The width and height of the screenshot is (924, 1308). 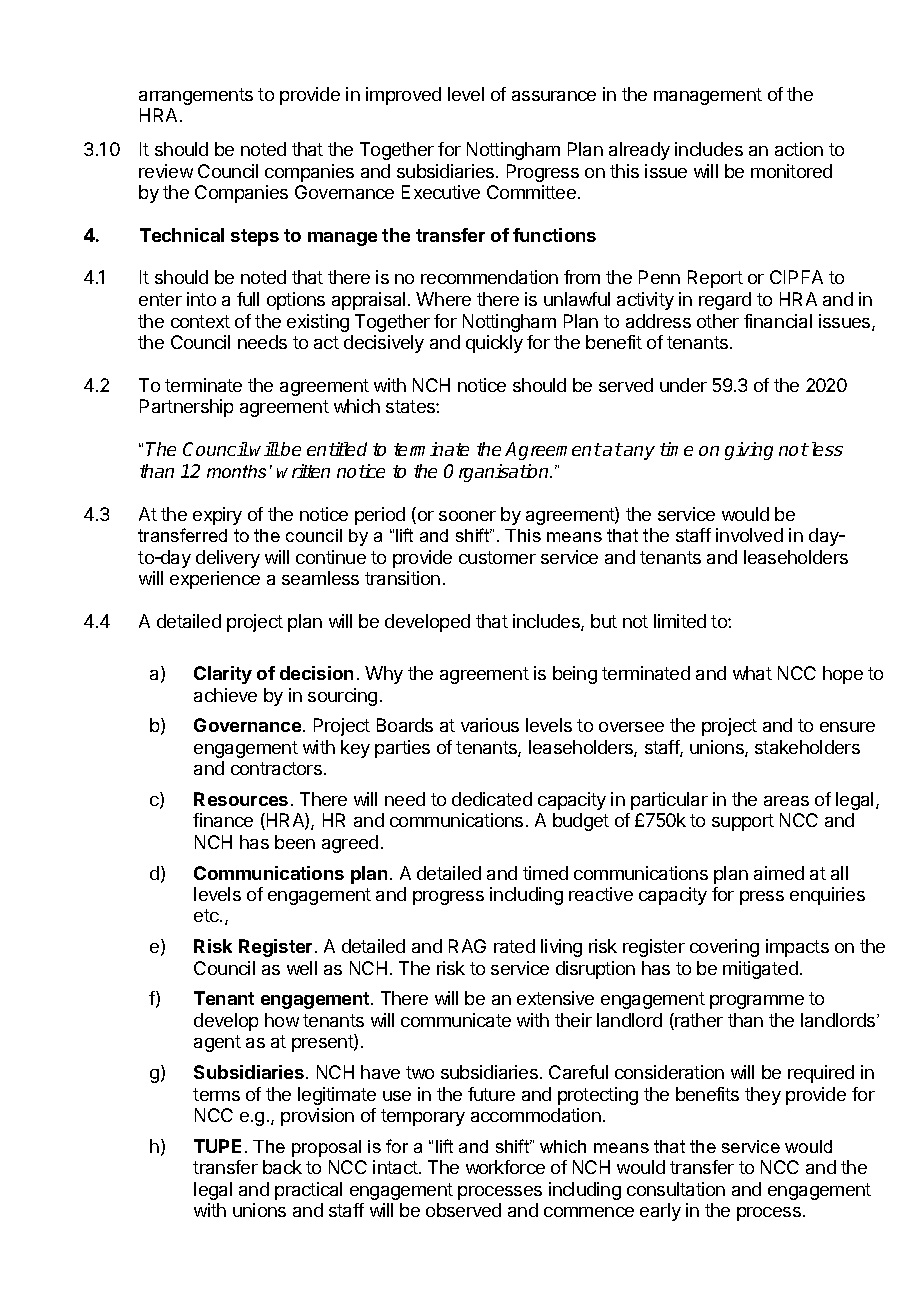 I want to click on press, so click(x=762, y=898).
